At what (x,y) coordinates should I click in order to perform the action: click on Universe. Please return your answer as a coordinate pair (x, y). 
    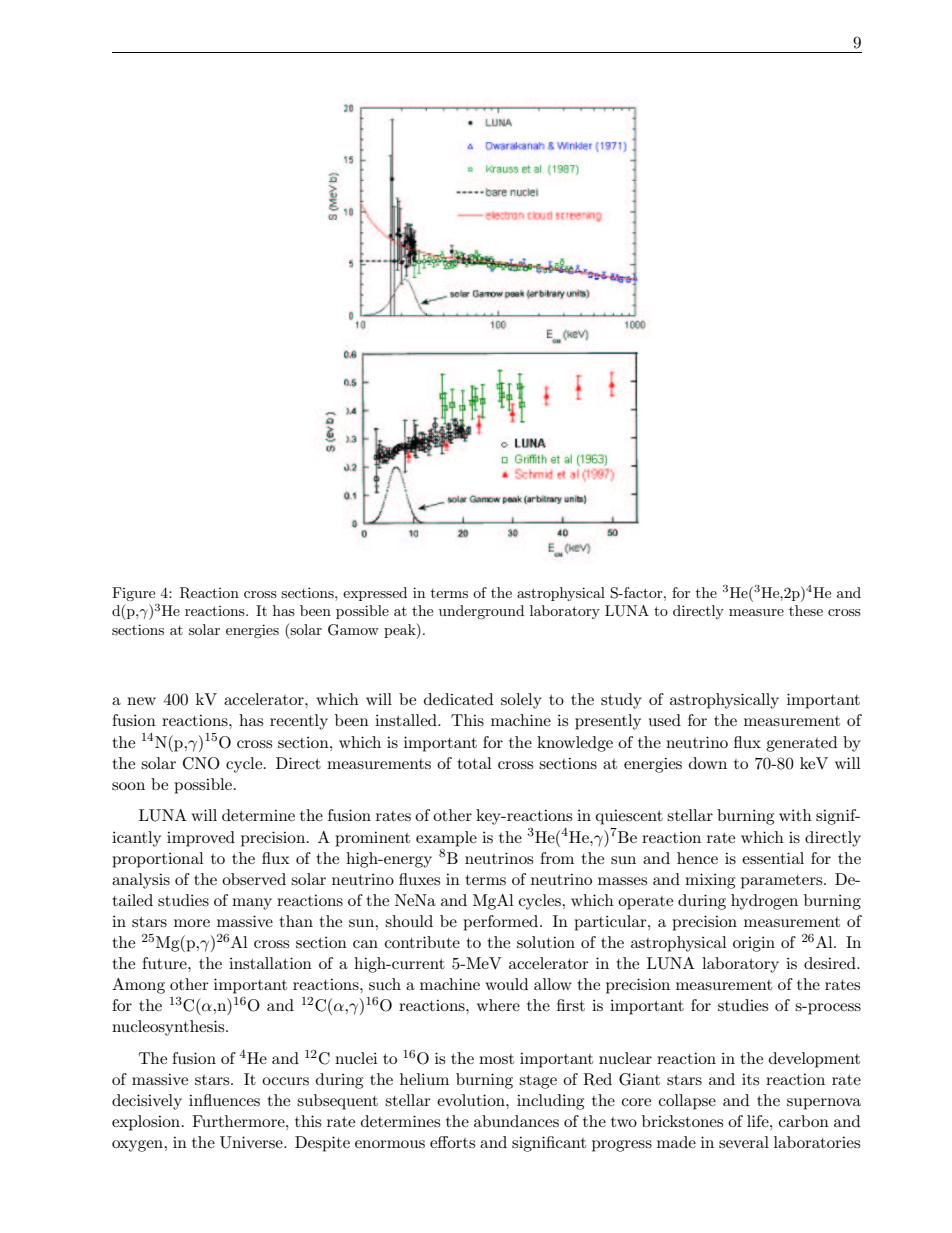
    Looking at the image, I should click on (252, 1142).
